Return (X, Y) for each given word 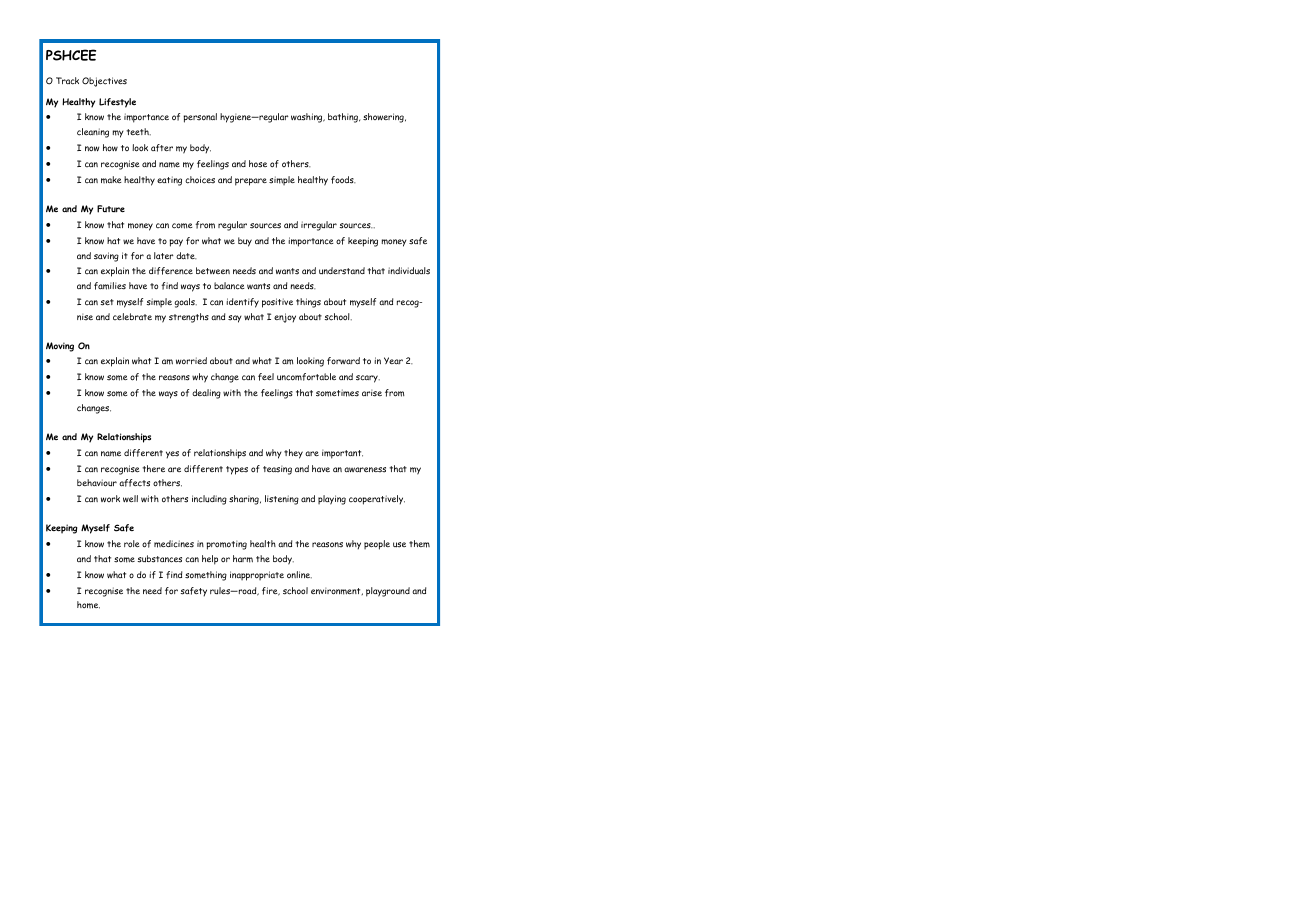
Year (393, 360)
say (235, 319)
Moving (60, 347)
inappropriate (257, 576)
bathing (344, 118)
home (88, 605)
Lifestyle (117, 103)
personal (200, 118)
